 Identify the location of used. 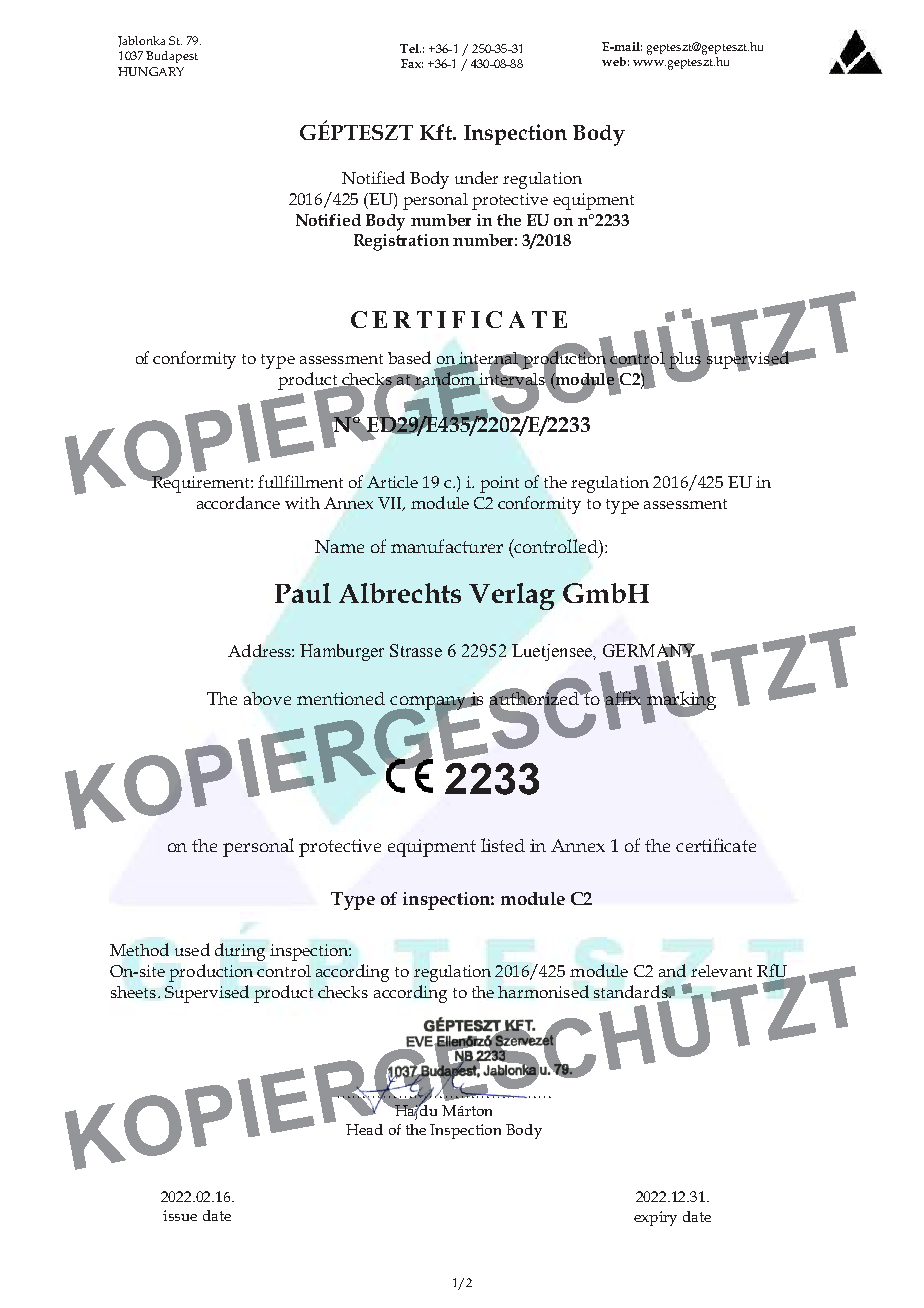
(192, 949).
